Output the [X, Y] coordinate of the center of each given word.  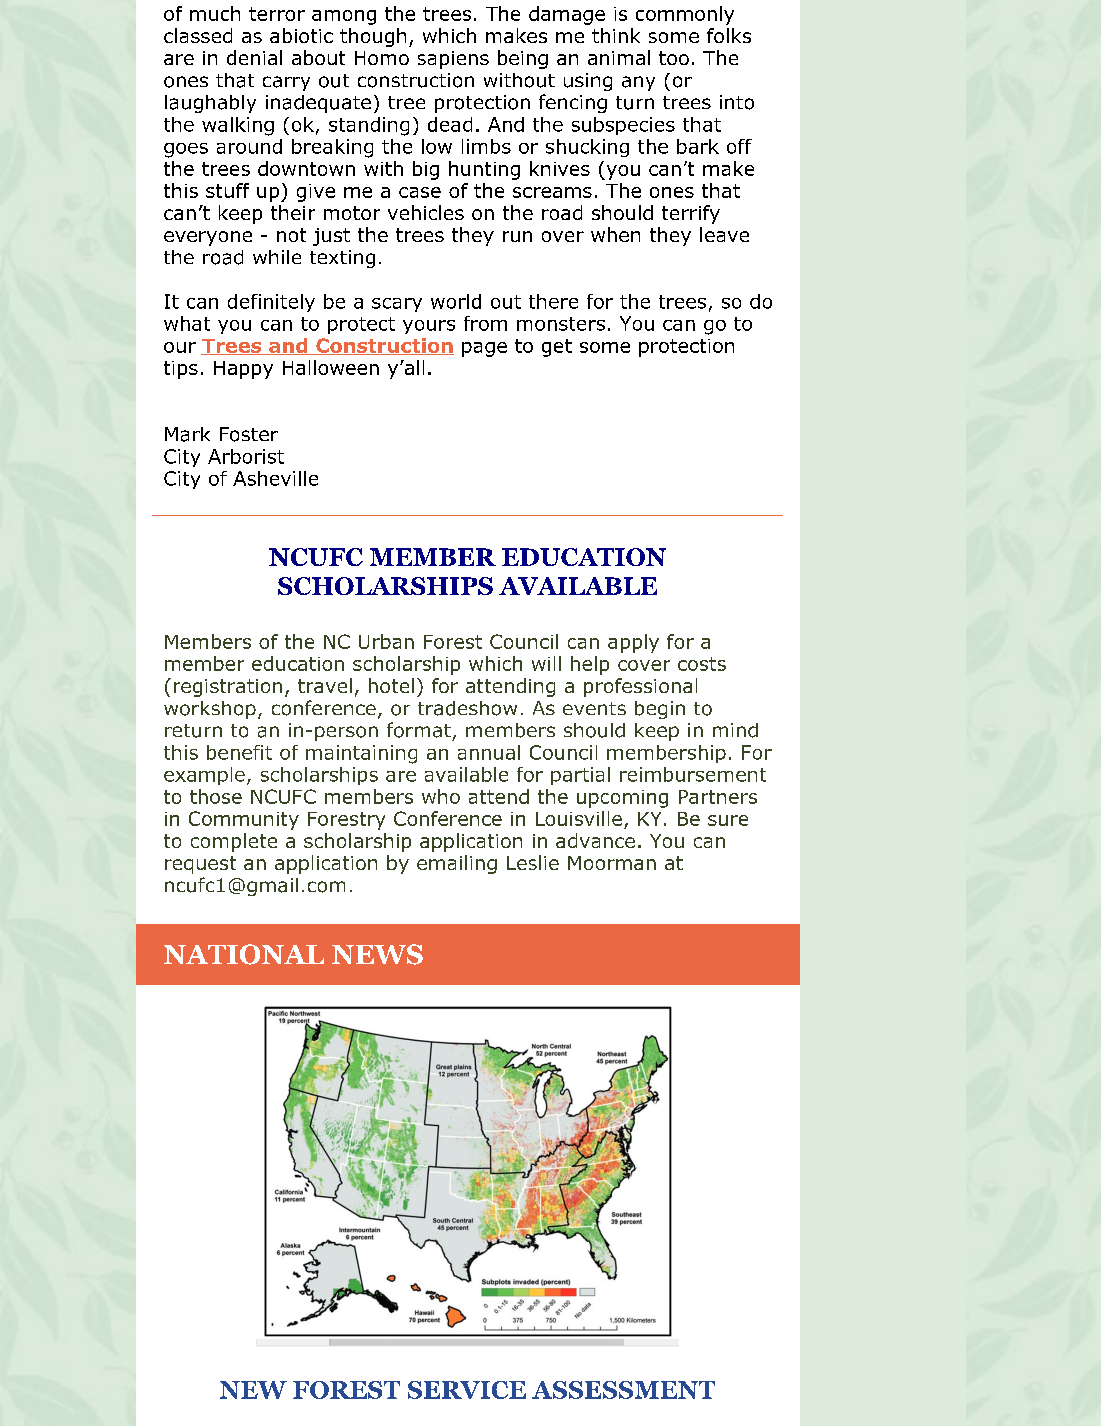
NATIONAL [244, 954]
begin [660, 710]
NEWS [377, 954]
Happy [243, 370]
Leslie [533, 862]
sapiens [453, 60]
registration [228, 688]
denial [254, 57]
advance [595, 840]
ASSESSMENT [623, 1390]
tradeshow [467, 708]
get [557, 348]
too [674, 58]
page [484, 349]
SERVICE [467, 1390]
